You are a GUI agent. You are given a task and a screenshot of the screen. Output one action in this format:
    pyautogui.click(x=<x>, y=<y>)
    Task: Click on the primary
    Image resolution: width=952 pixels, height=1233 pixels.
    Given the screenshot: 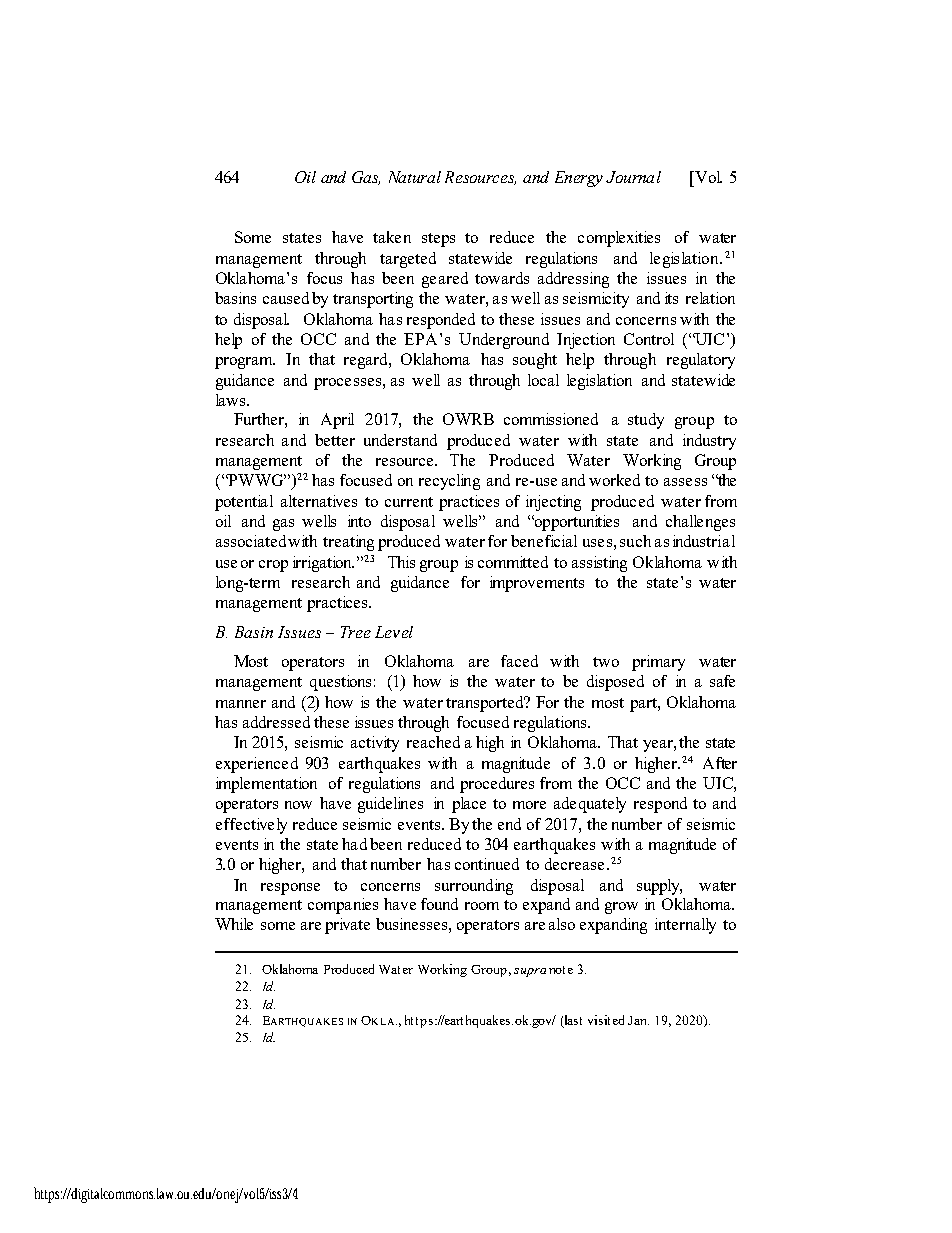 What is the action you would take?
    pyautogui.click(x=658, y=663)
